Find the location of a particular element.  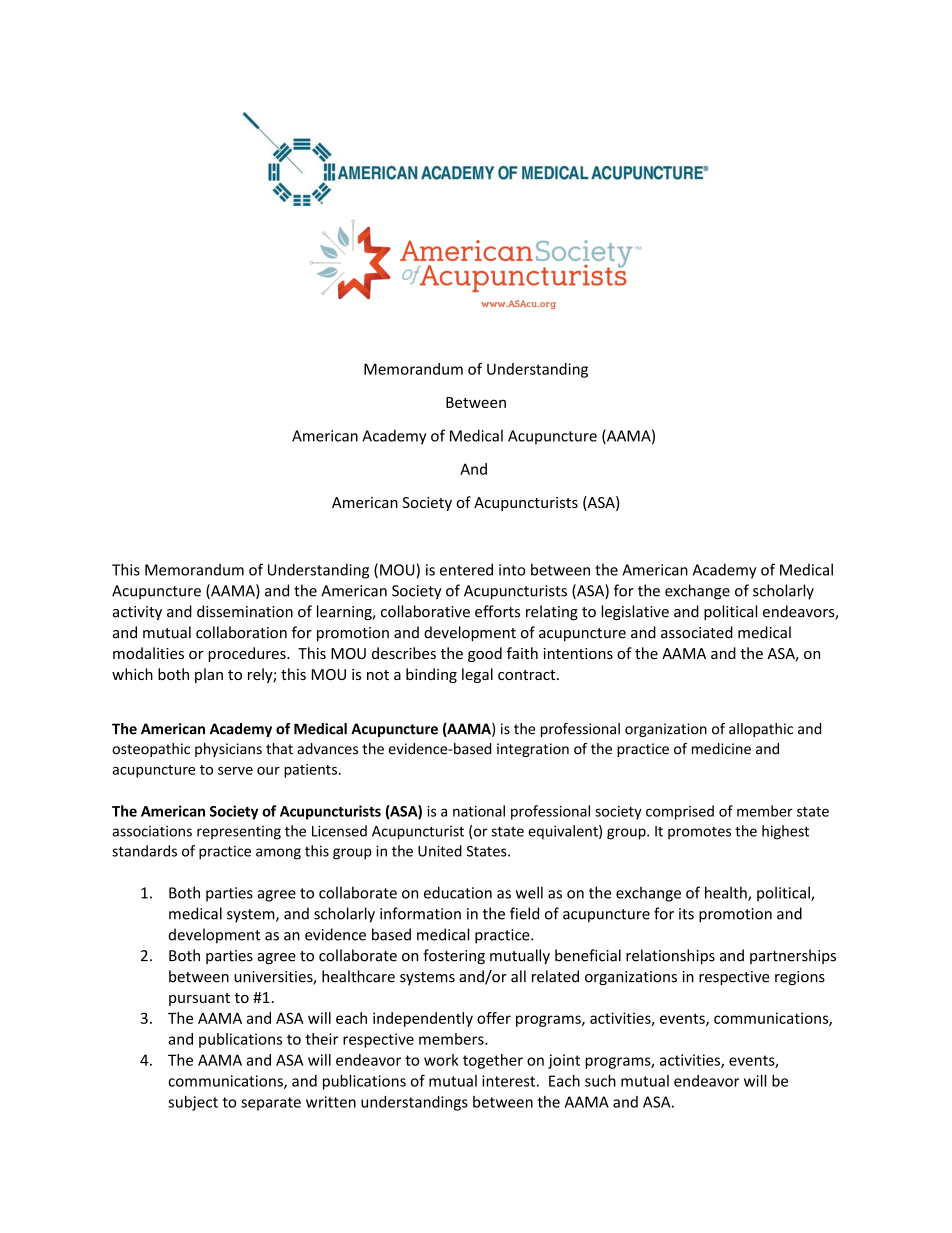

subject is located at coordinates (193, 1103).
